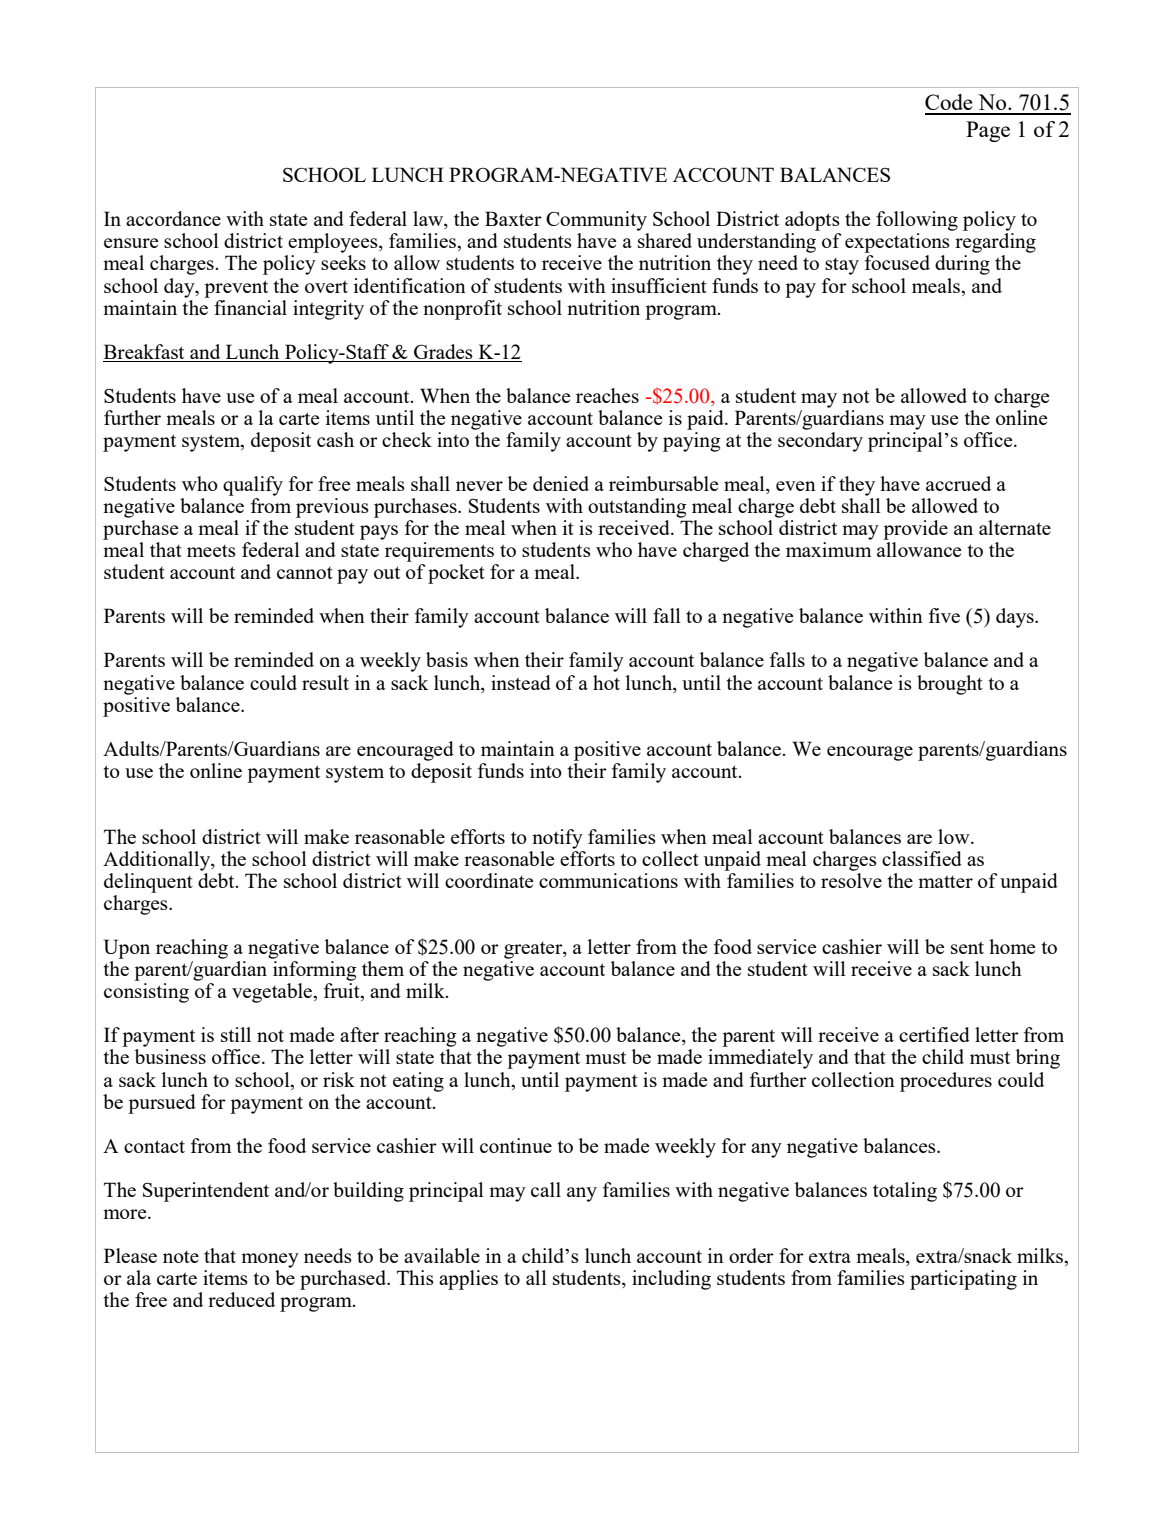 The height and width of the page is (1519, 1174). I want to click on vegetable, so click(273, 993).
